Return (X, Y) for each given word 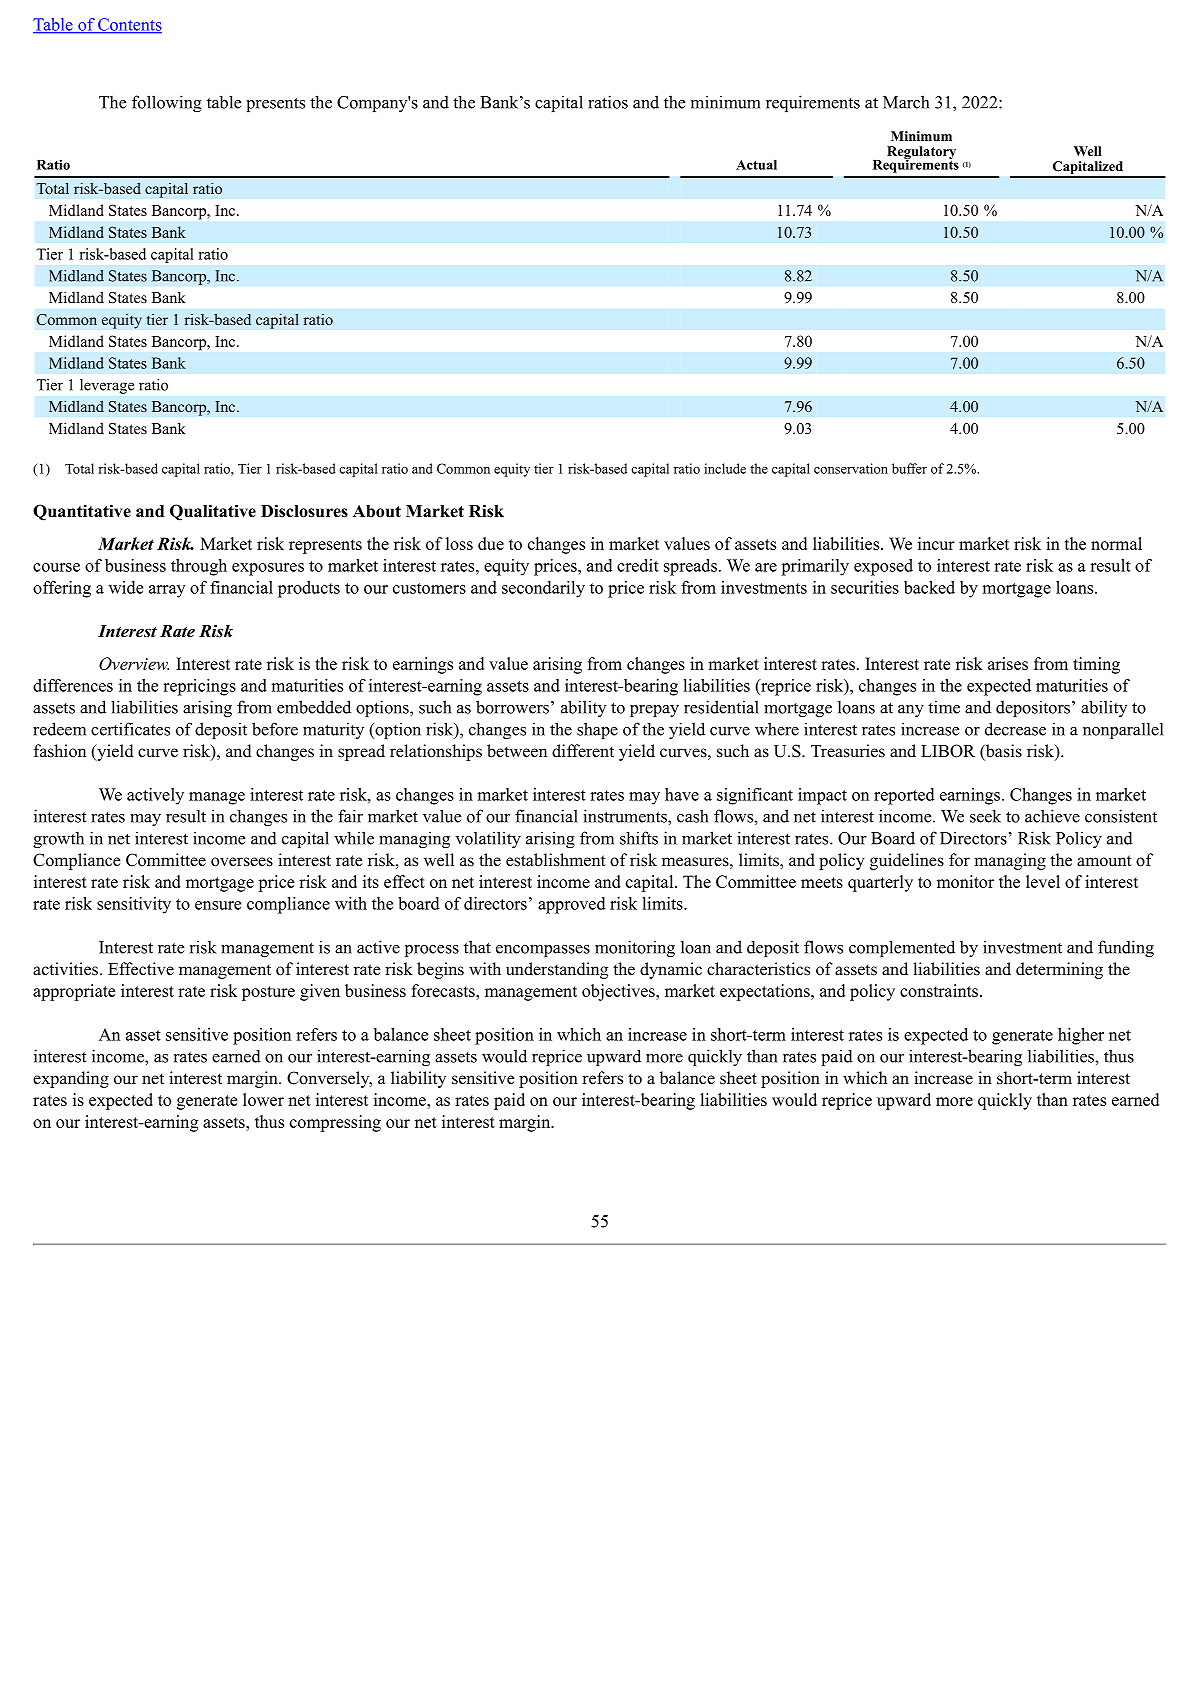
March (906, 102)
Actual (756, 165)
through (199, 567)
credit (638, 565)
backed (929, 587)
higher (1081, 1036)
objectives (619, 992)
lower (263, 1099)
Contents (129, 25)
